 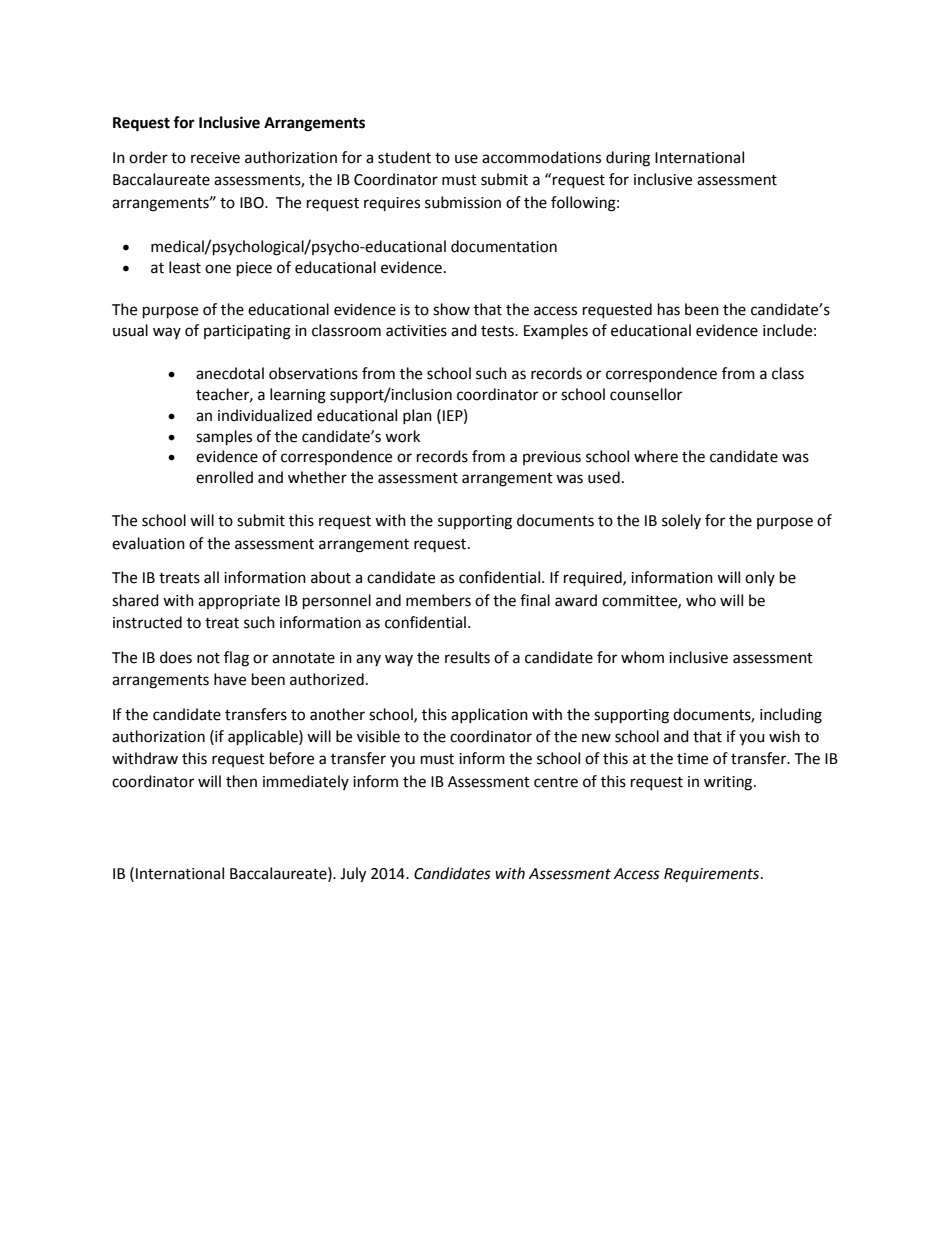 What do you see at coordinates (224, 477) in the page?
I see `enrolled` at bounding box center [224, 477].
